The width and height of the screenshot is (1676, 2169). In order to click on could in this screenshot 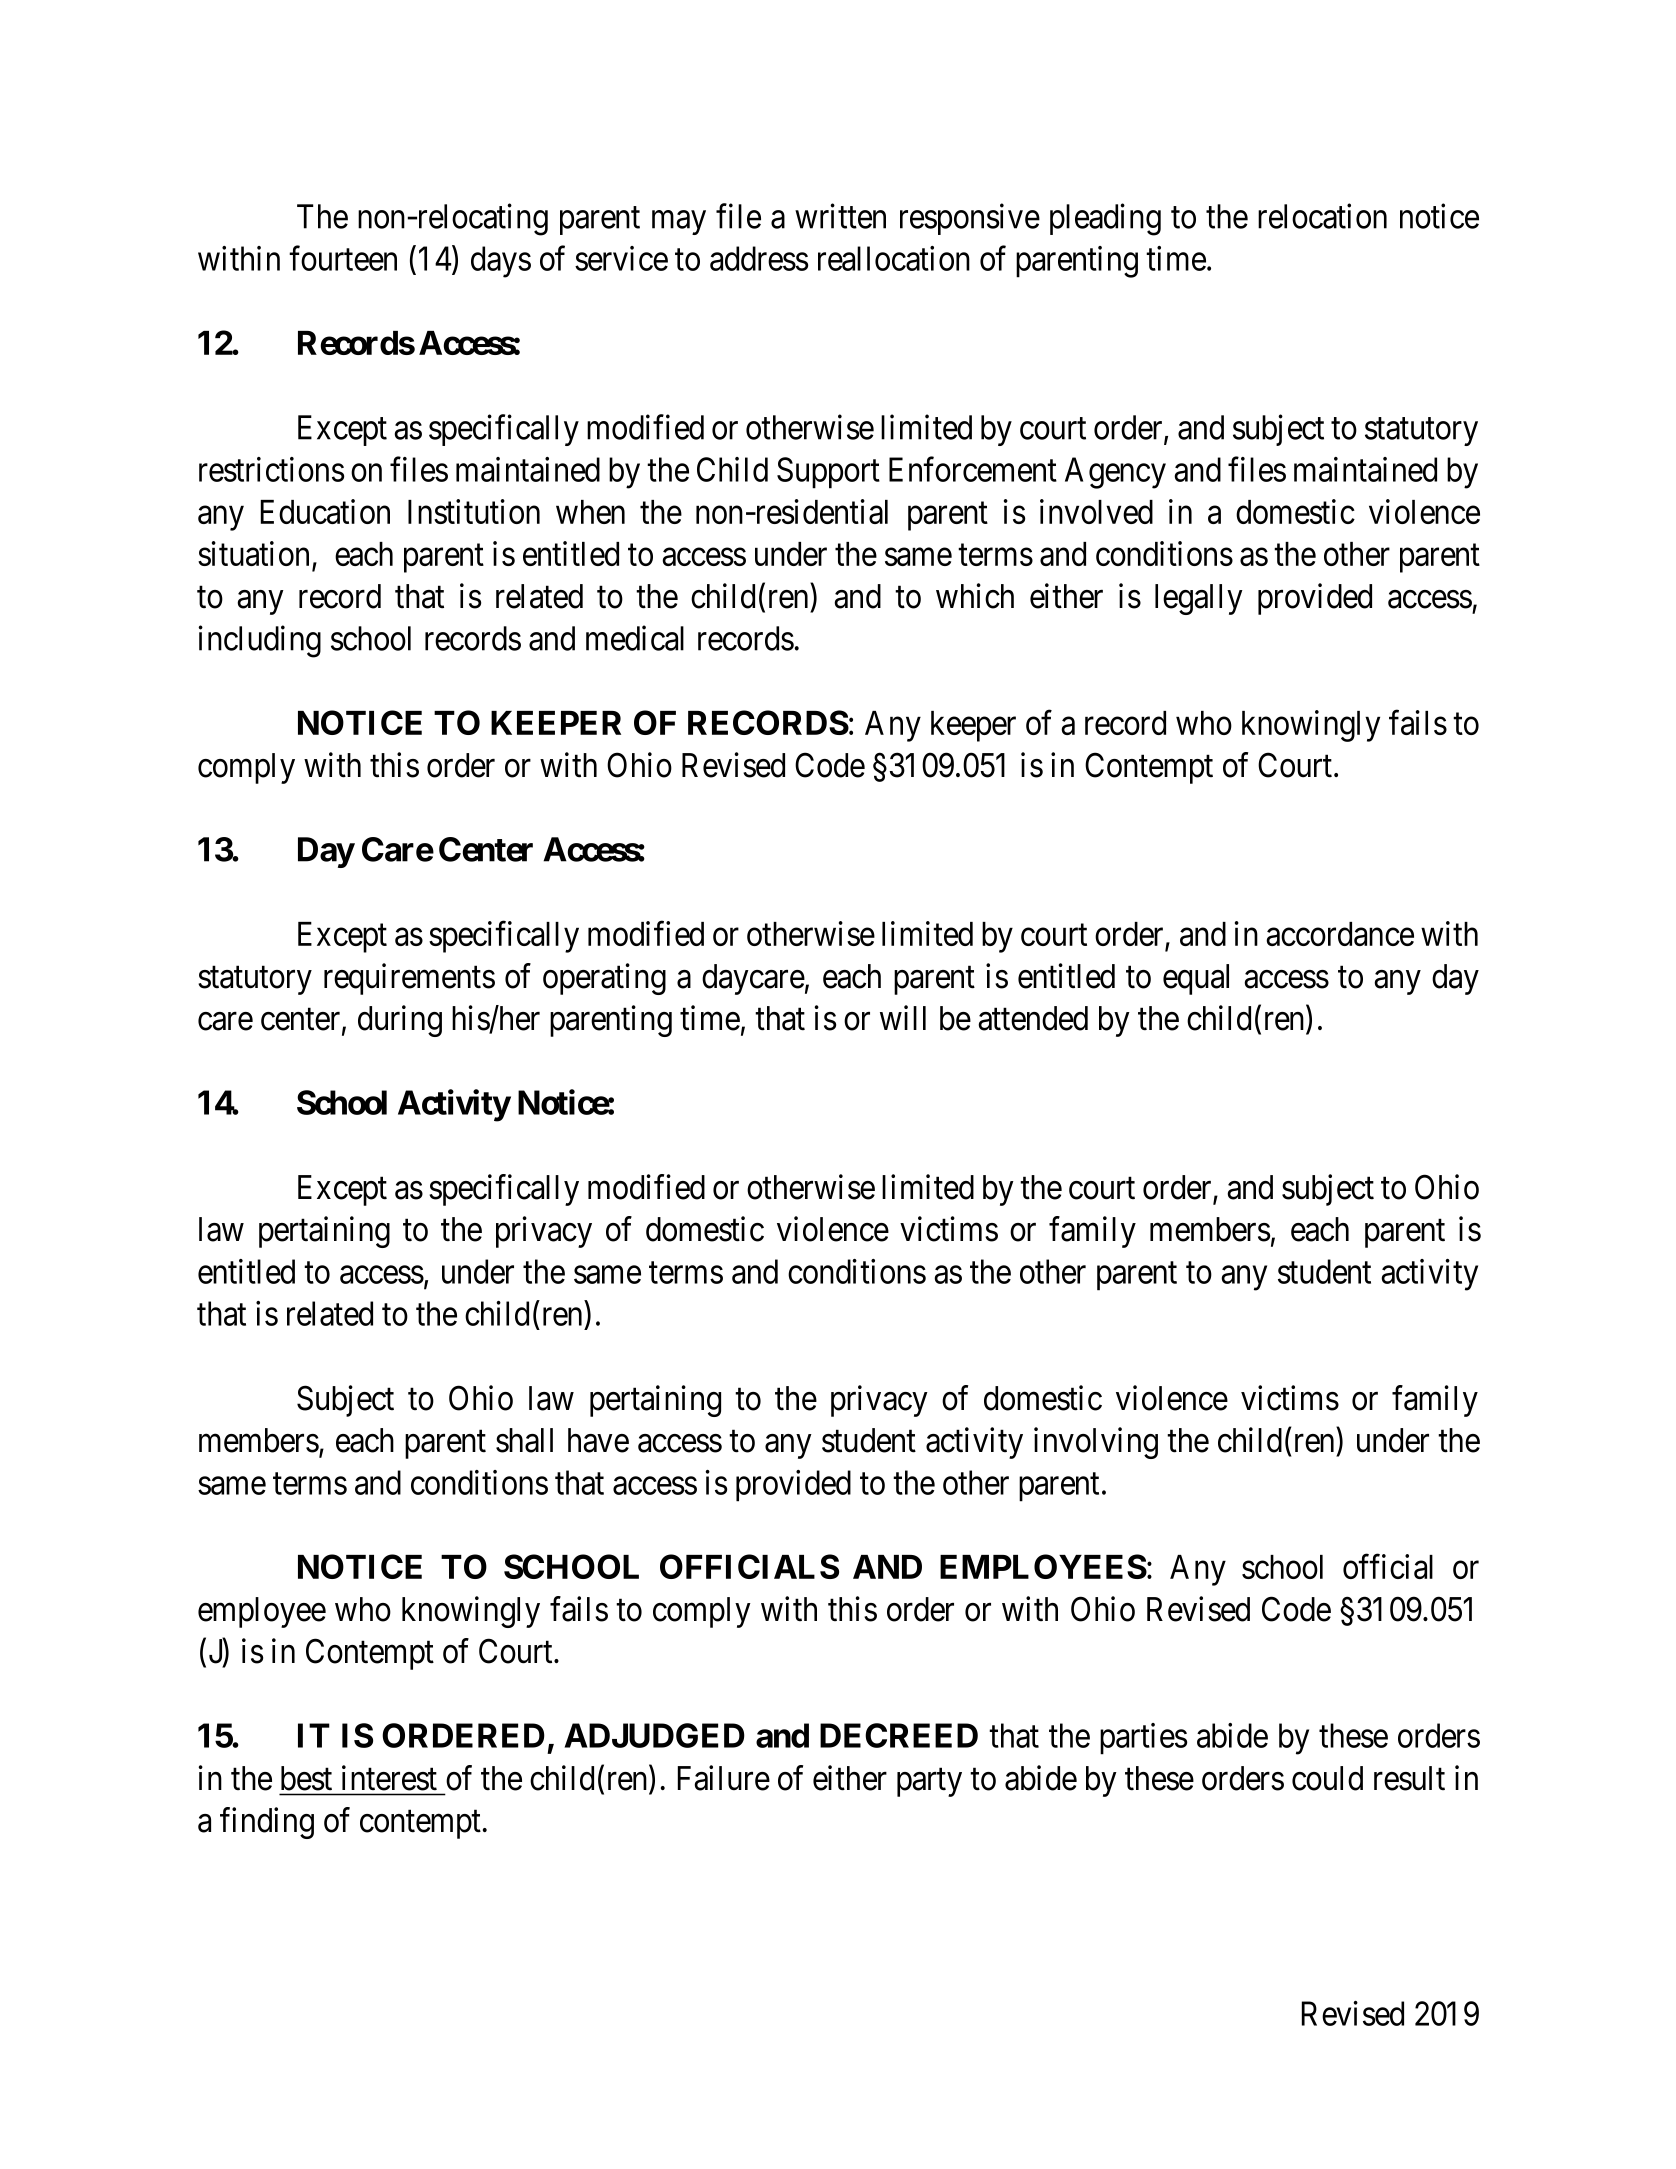, I will do `click(1327, 1778)`.
